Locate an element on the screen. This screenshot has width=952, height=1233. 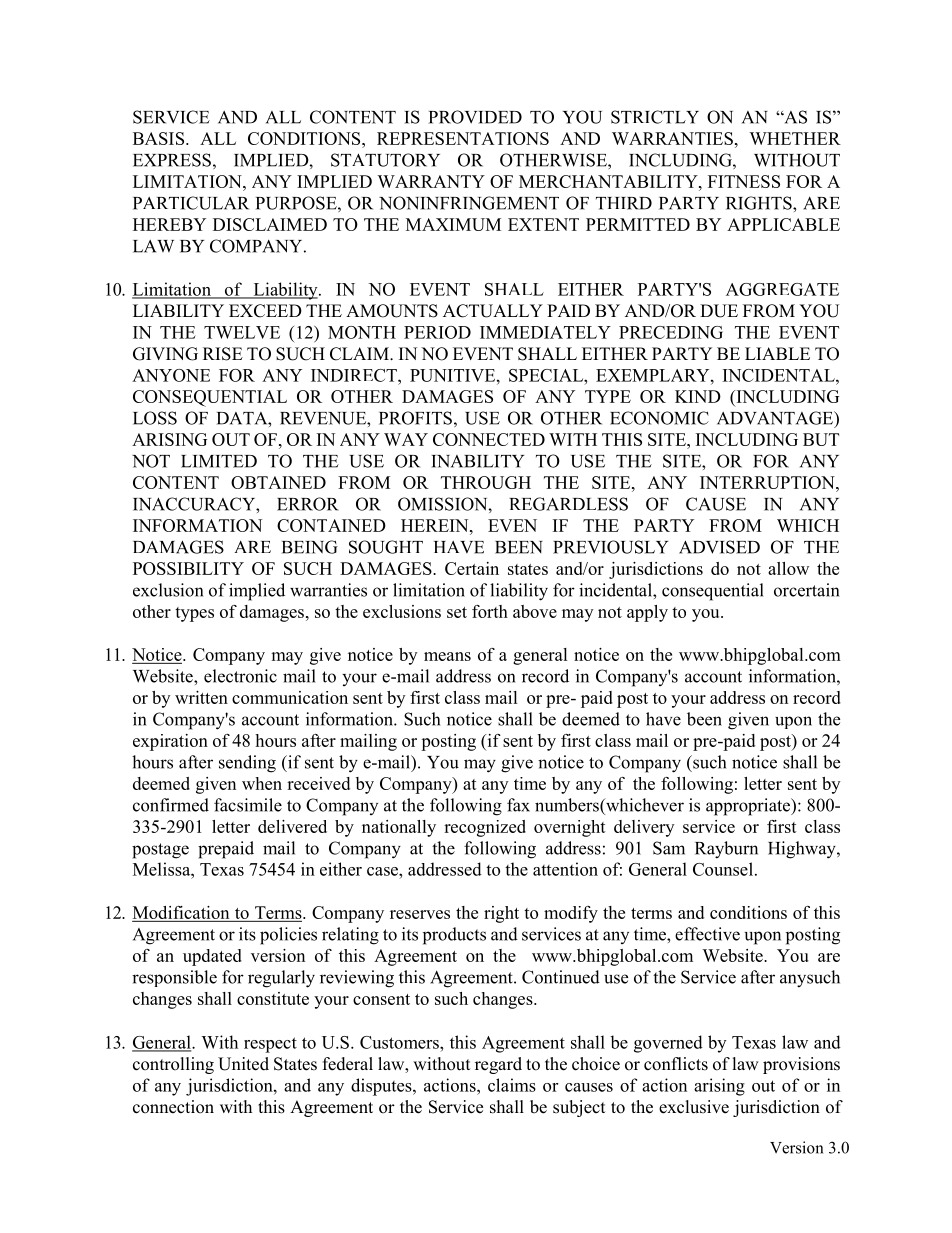
subject is located at coordinates (579, 1108).
